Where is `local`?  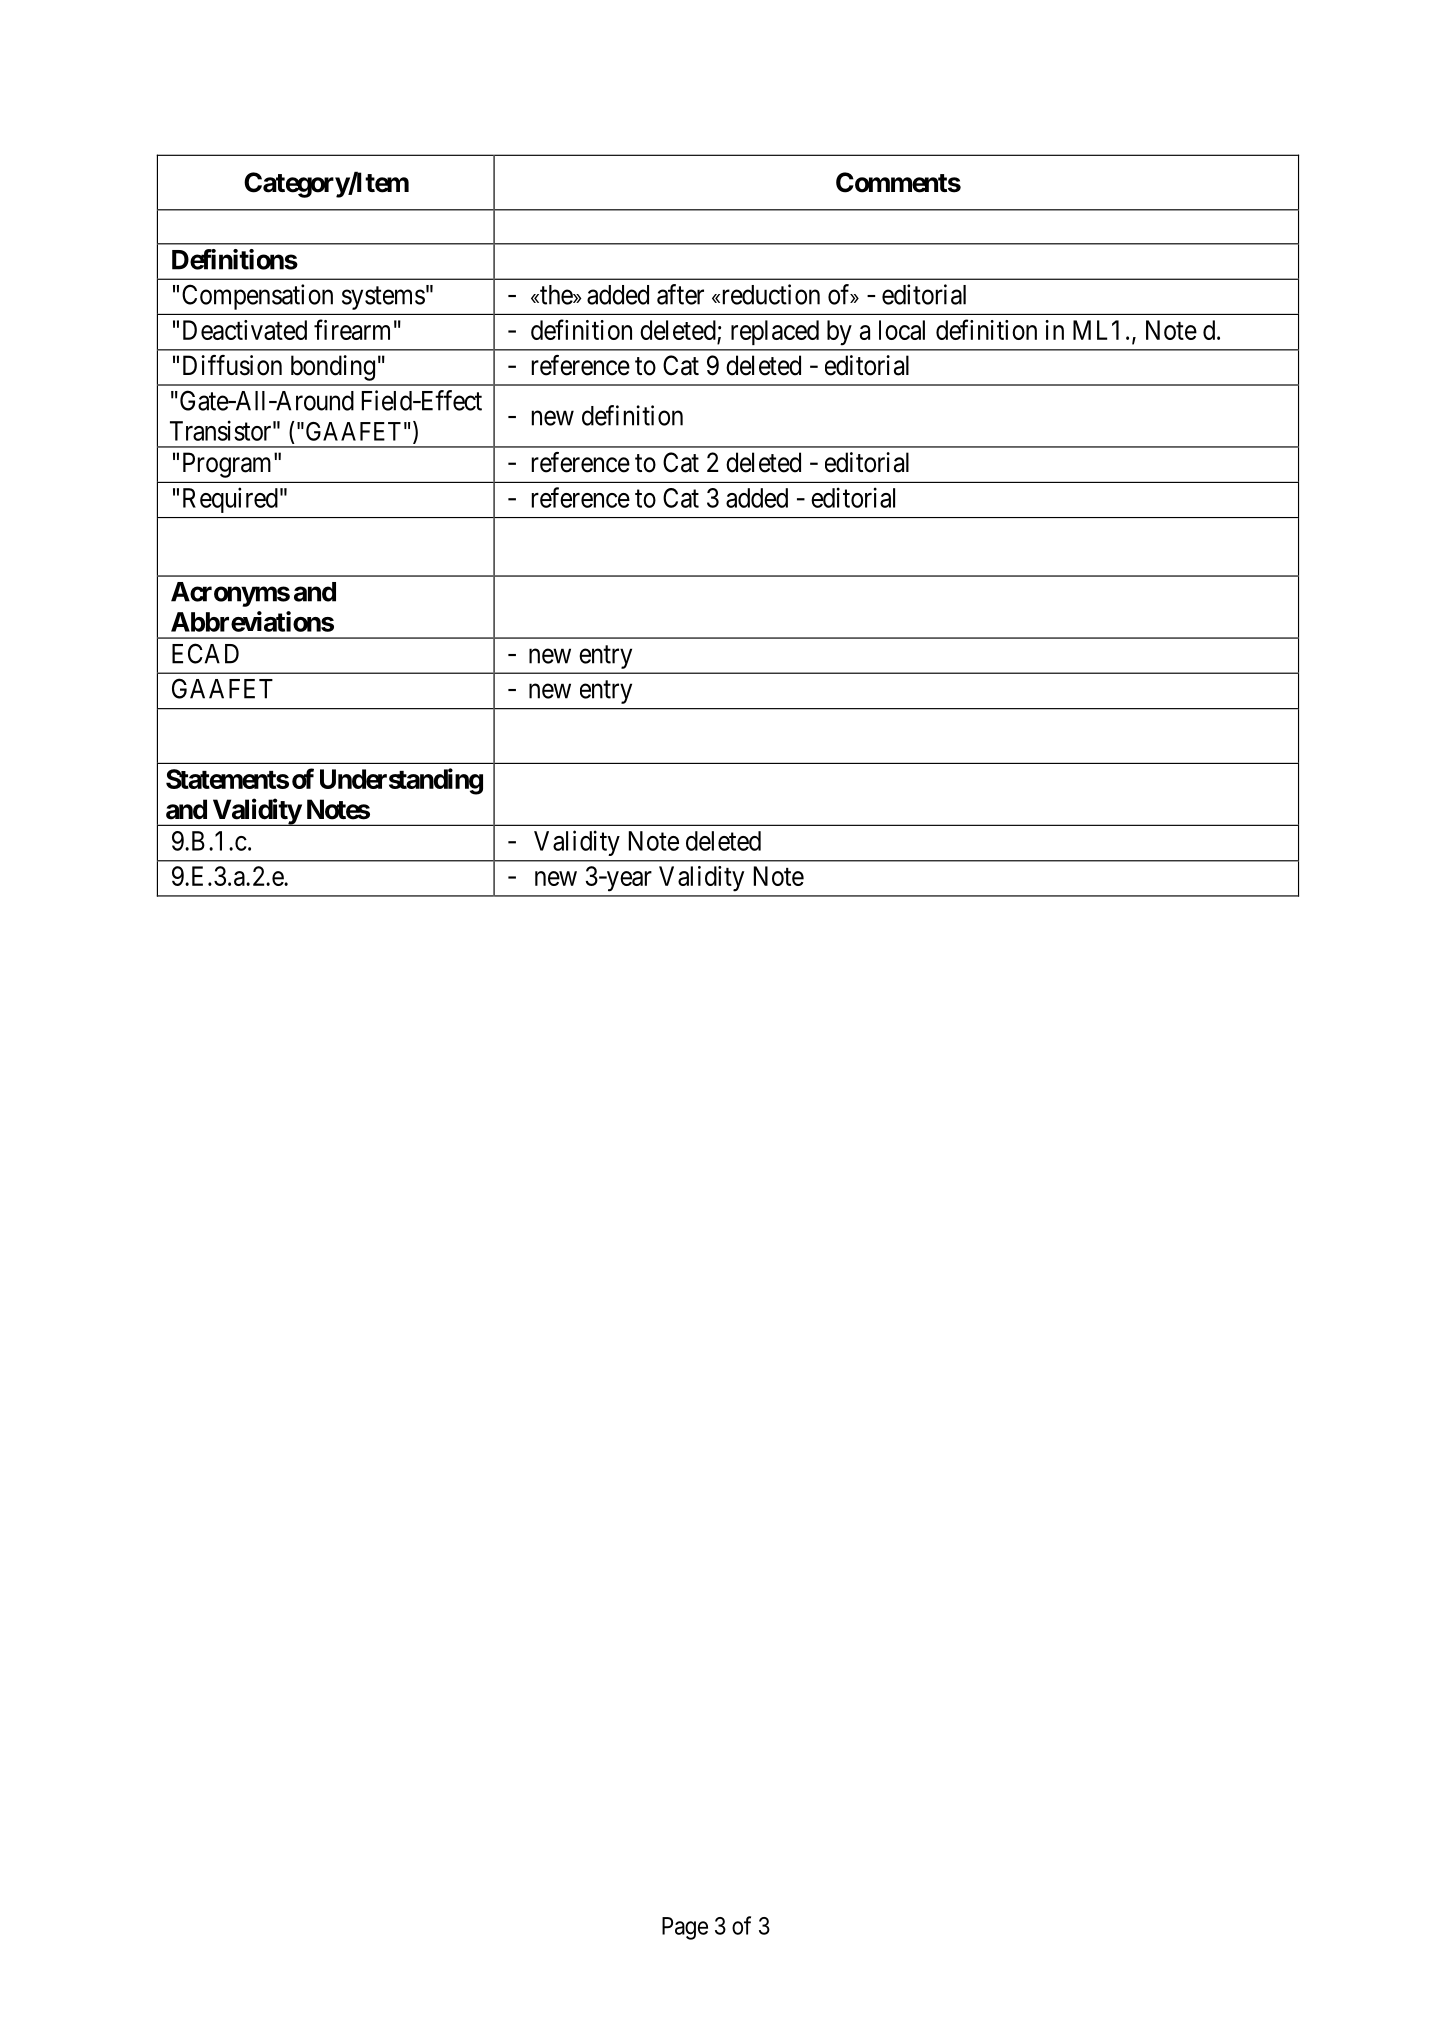
local is located at coordinates (902, 330).
